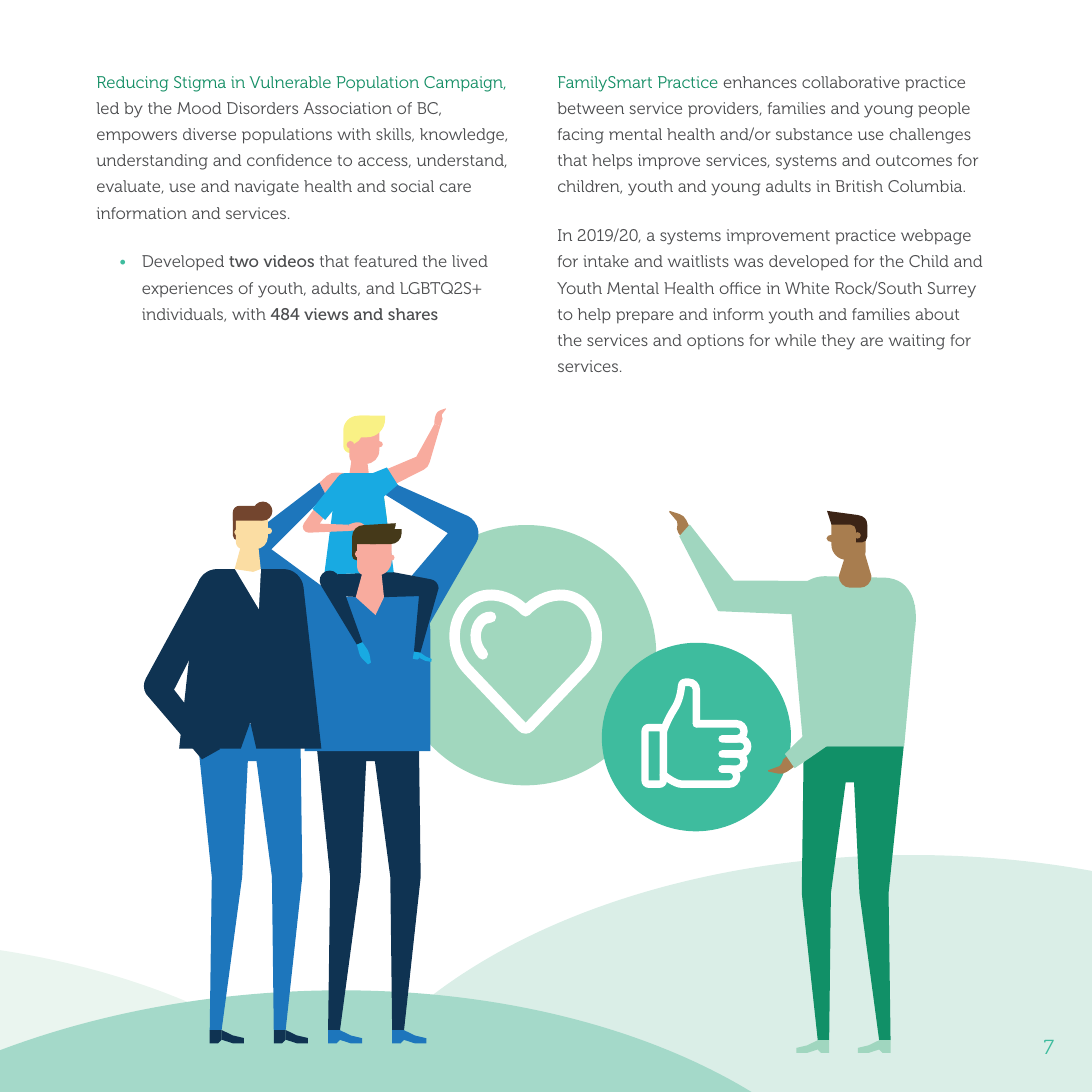 The image size is (1092, 1092). What do you see at coordinates (326, 314) in the image?
I see `views` at bounding box center [326, 314].
